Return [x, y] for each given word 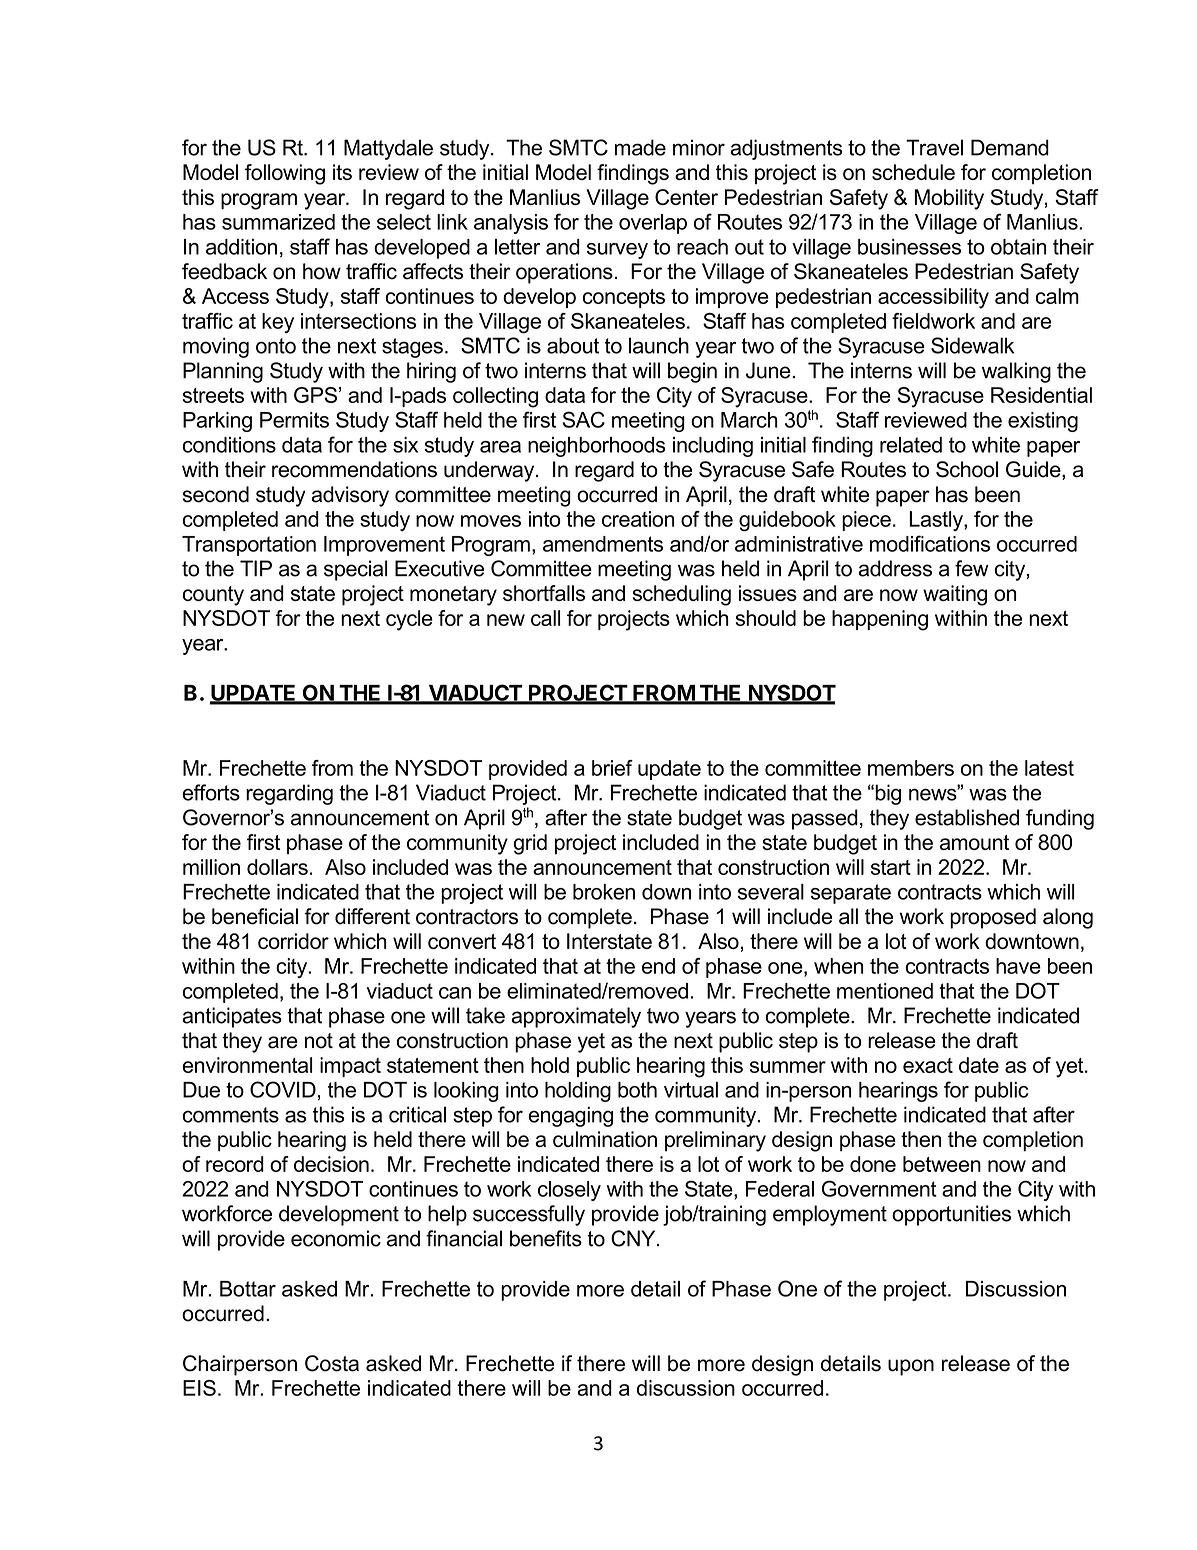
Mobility [949, 199]
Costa [332, 1363]
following [285, 174]
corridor [293, 941]
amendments [603, 544]
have [1018, 966]
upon [911, 1367]
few [972, 568]
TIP [256, 568]
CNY [634, 1238]
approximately [576, 1017]
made [640, 147]
